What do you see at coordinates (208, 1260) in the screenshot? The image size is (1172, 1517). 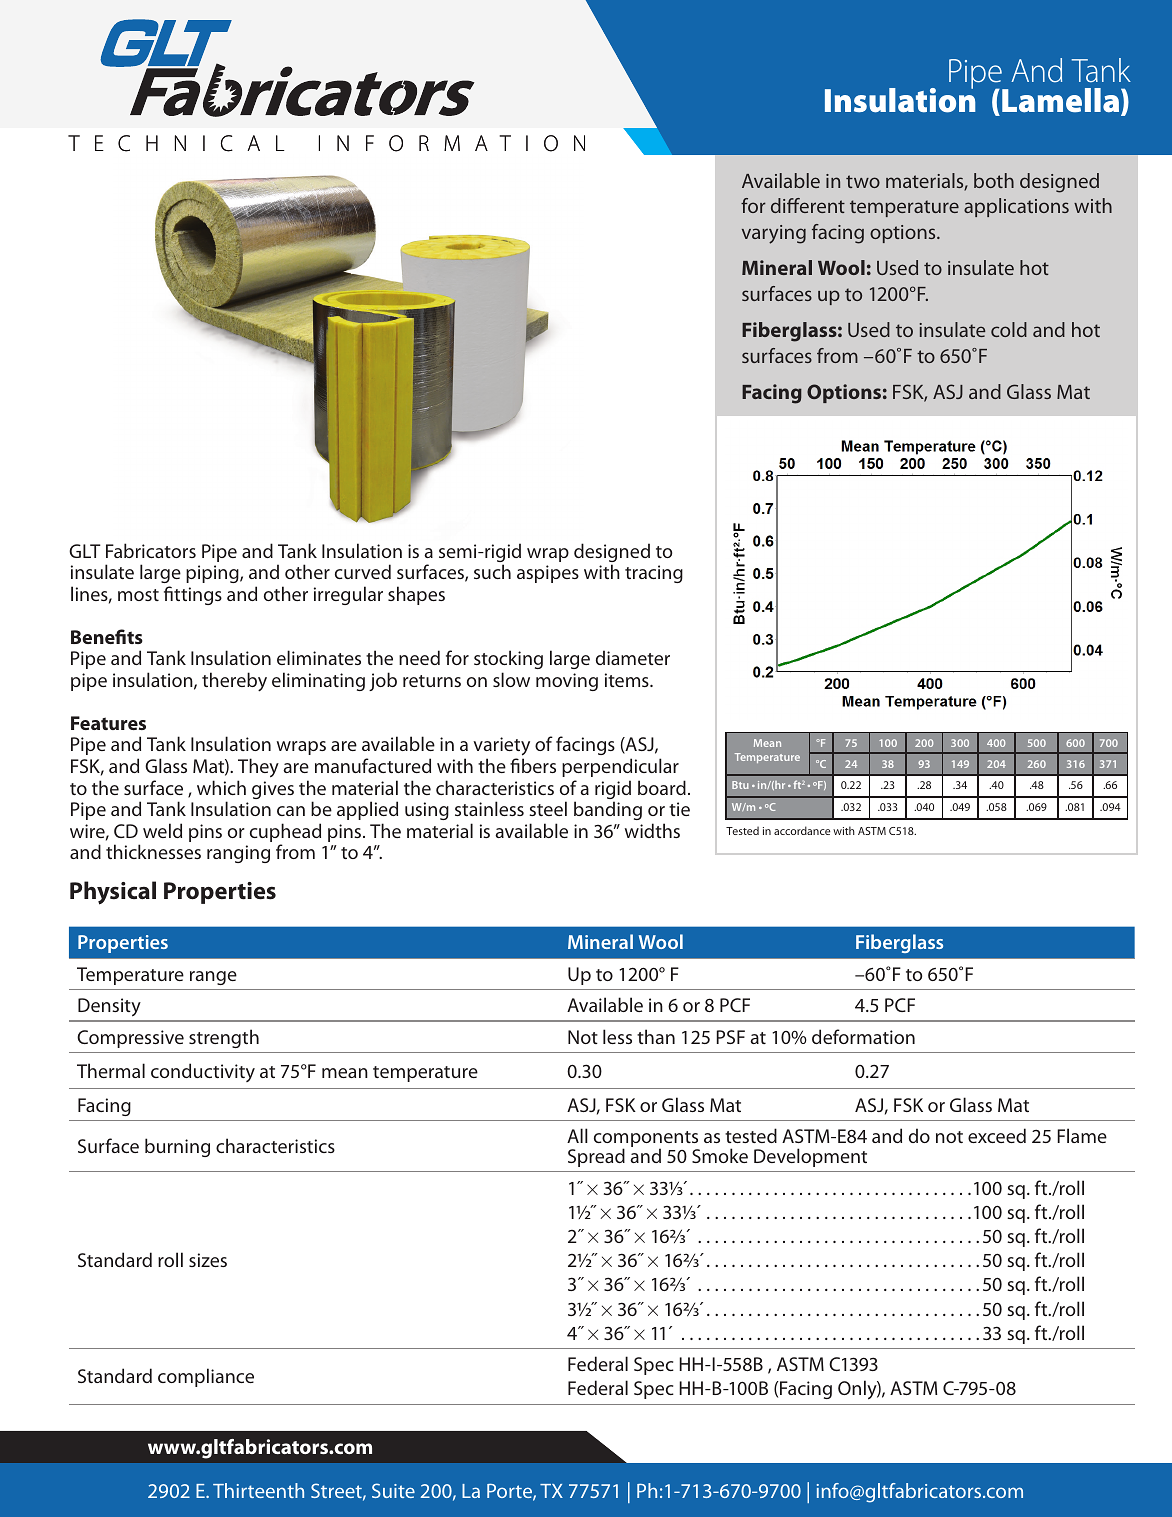 I see `sizes` at bounding box center [208, 1260].
